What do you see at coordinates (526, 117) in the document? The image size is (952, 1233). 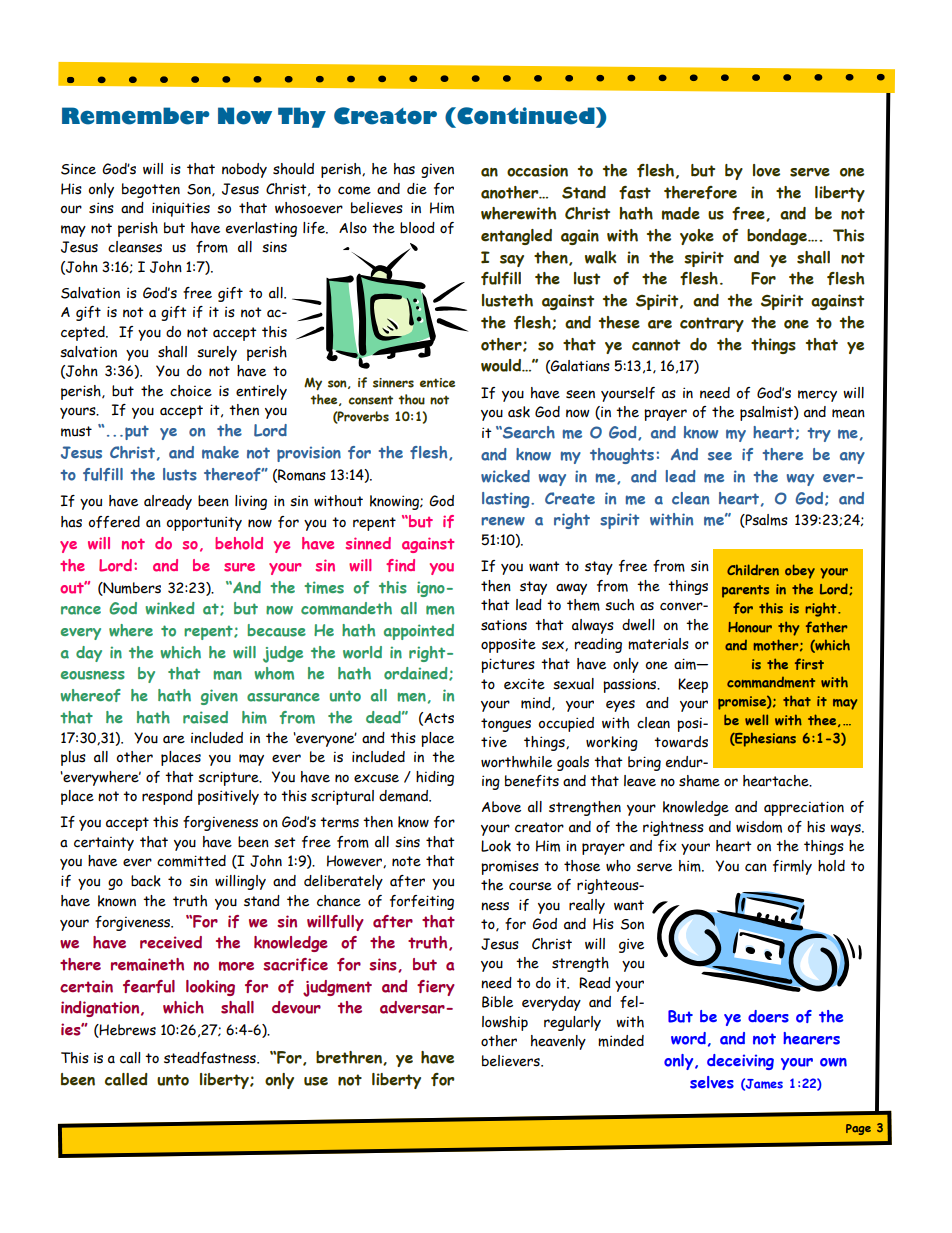 I see `Continued` at bounding box center [526, 117].
